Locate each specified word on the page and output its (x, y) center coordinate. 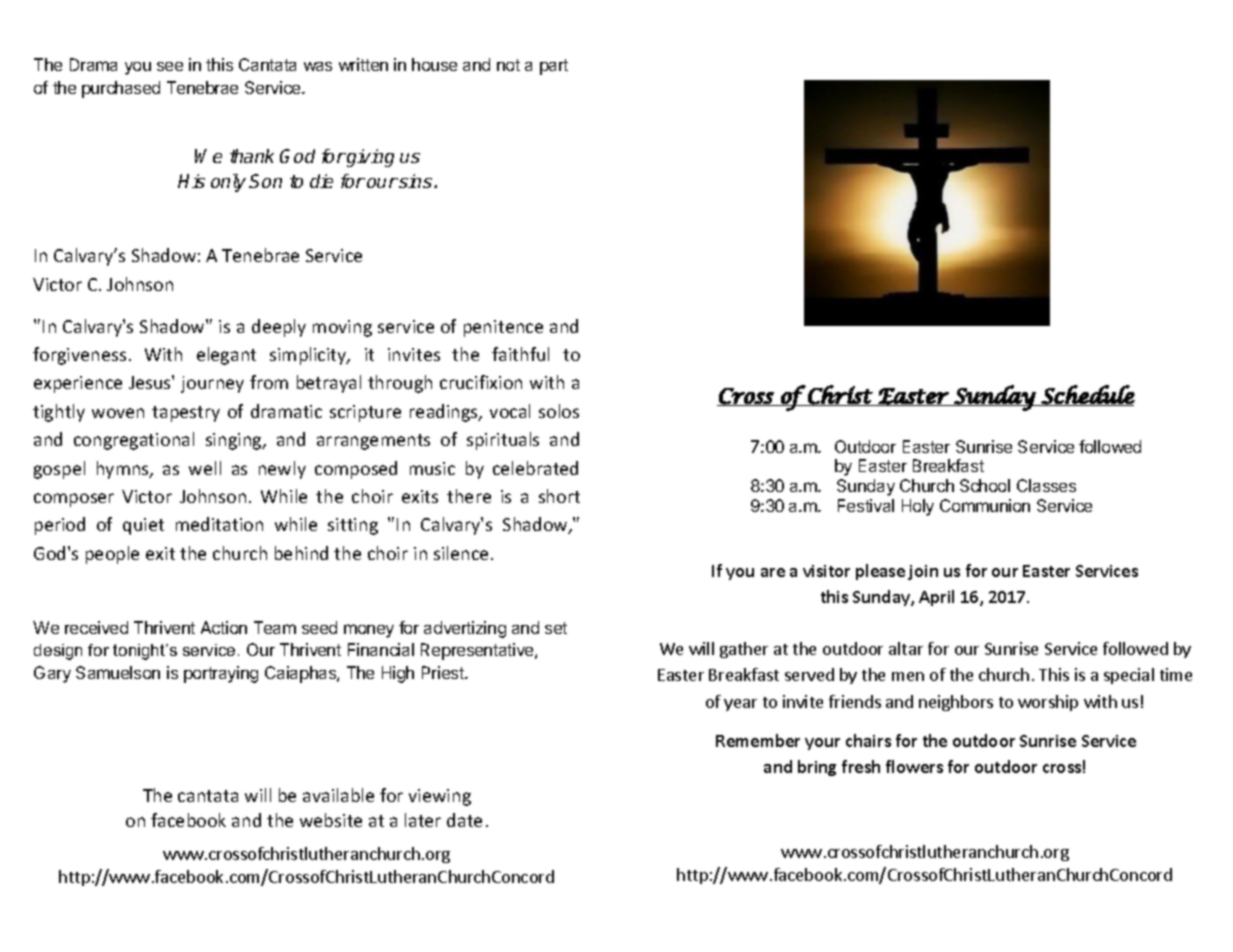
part (554, 67)
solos (559, 411)
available (338, 795)
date (464, 820)
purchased (121, 89)
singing (235, 441)
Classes (1046, 485)
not (508, 65)
